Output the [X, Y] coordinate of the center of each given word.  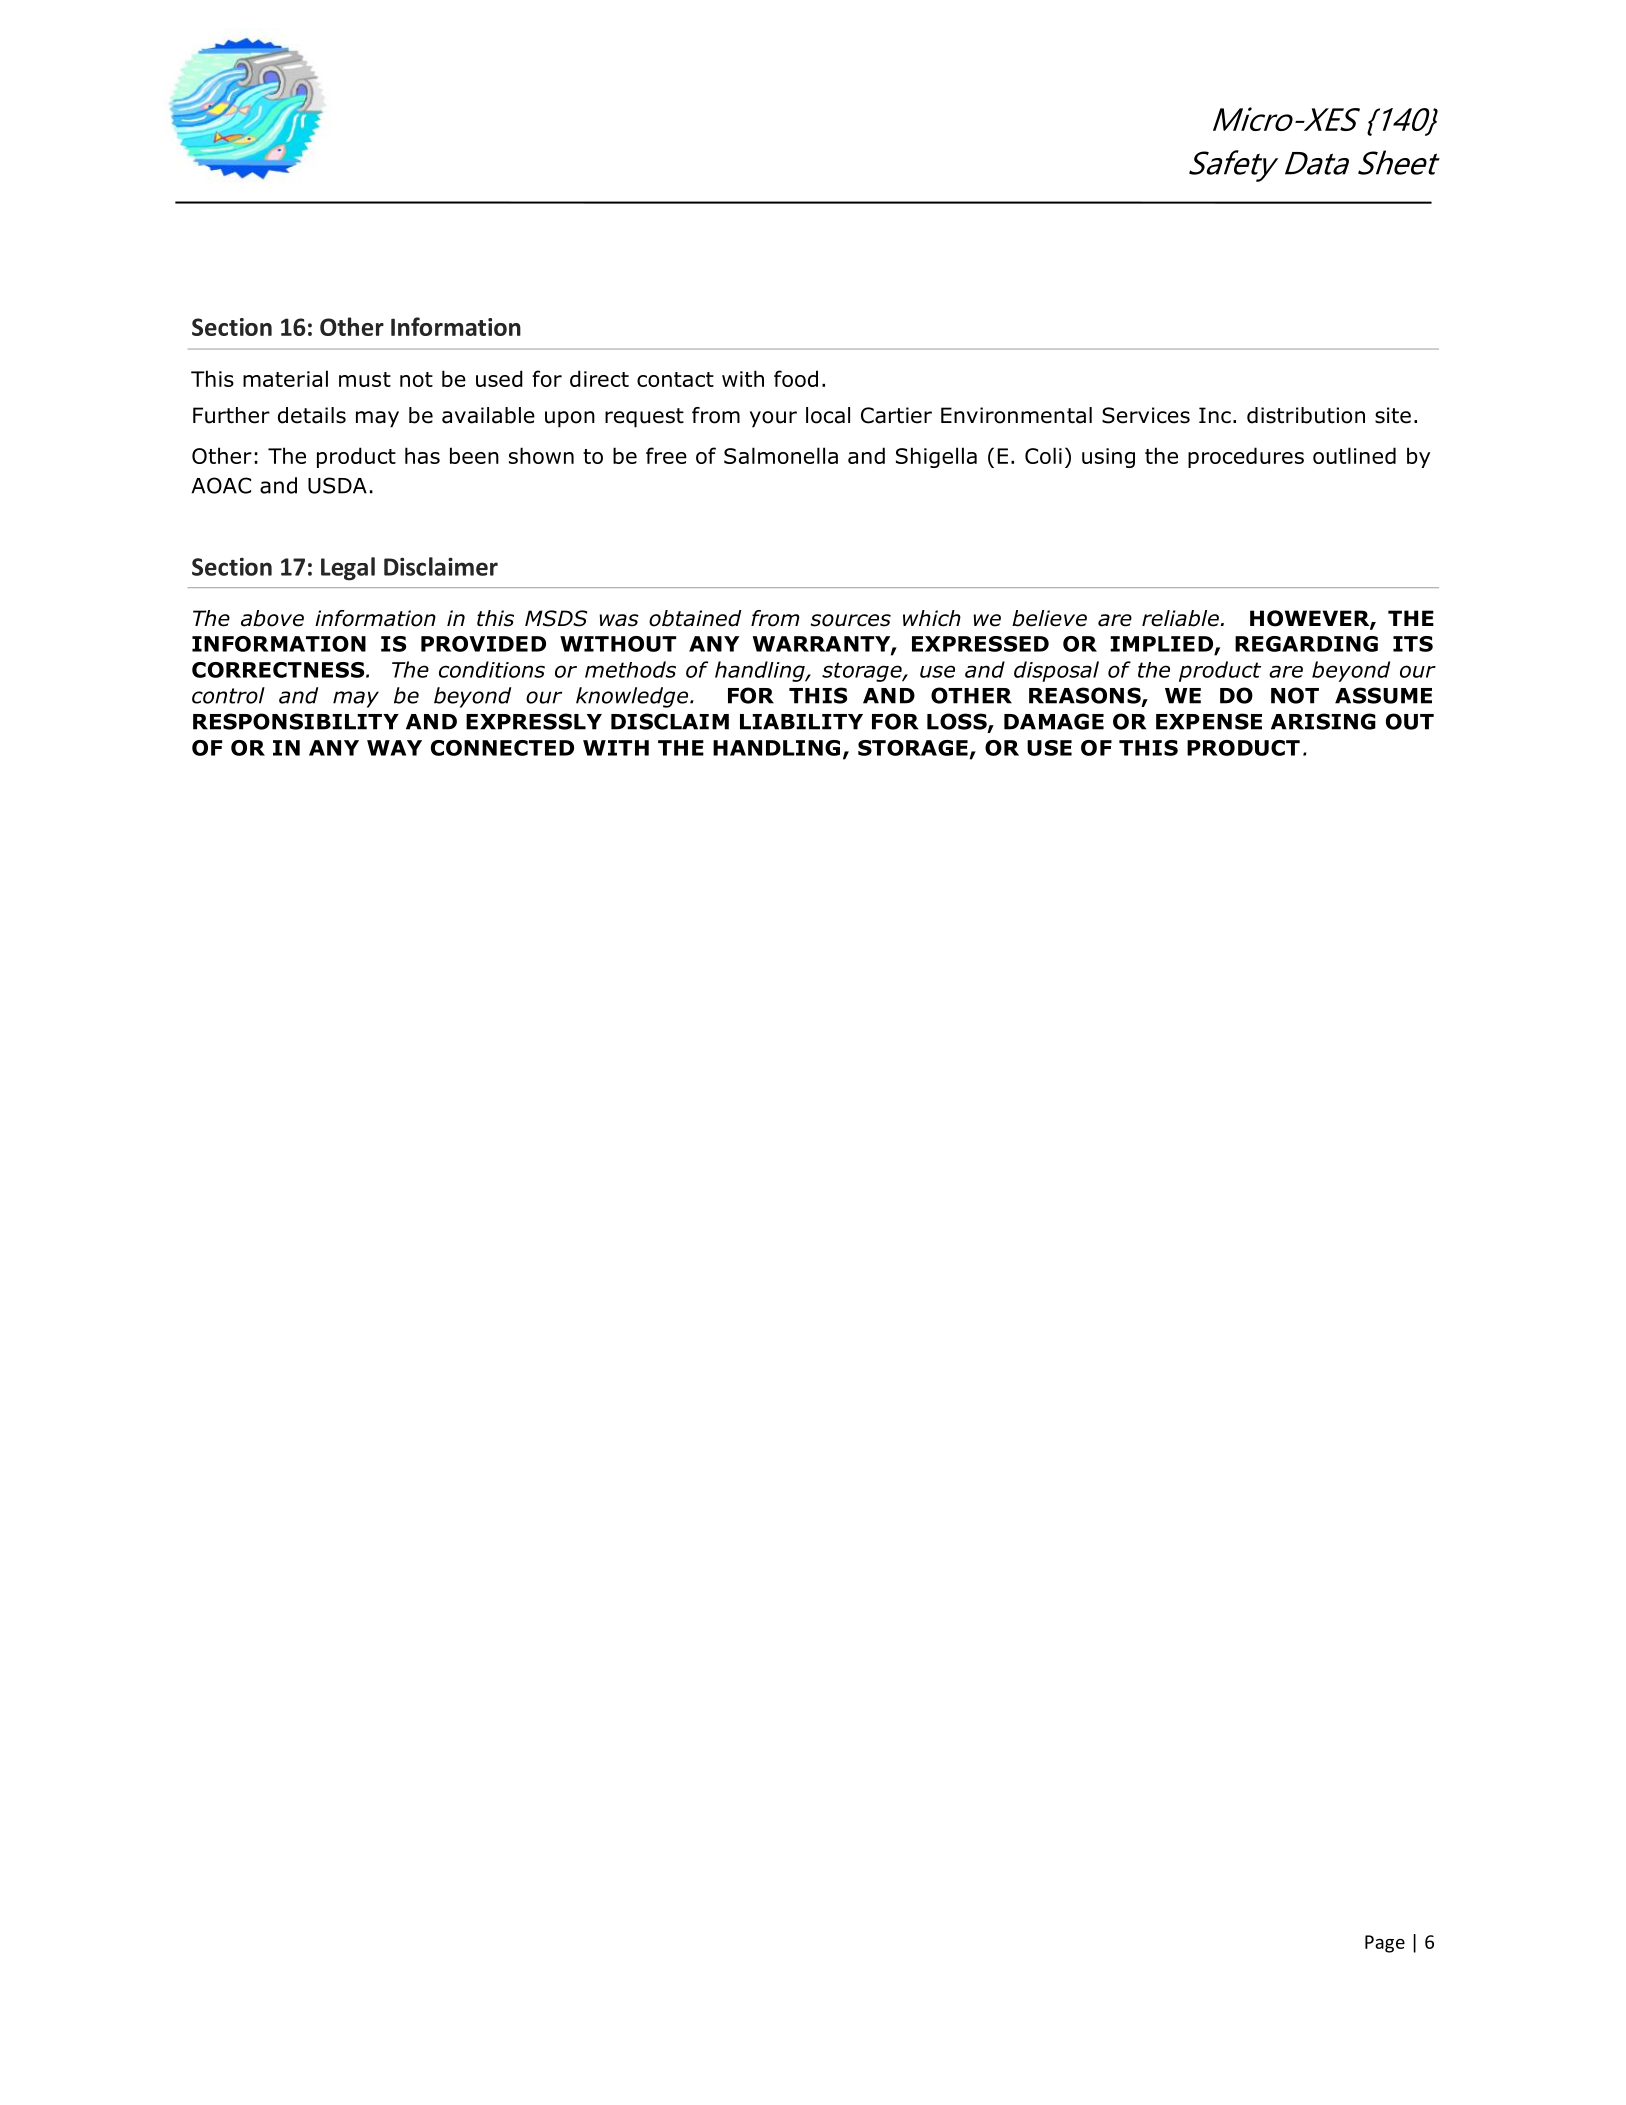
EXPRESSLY [534, 721]
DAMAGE [1054, 721]
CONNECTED [502, 748]
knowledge [632, 697]
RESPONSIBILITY [296, 721]
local [828, 415]
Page [1385, 1944]
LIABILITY [801, 722]
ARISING [1323, 721]
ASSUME [1383, 695]
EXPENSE [1209, 721]
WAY [394, 748]
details [312, 415]
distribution [1306, 415]
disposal [1056, 671]
